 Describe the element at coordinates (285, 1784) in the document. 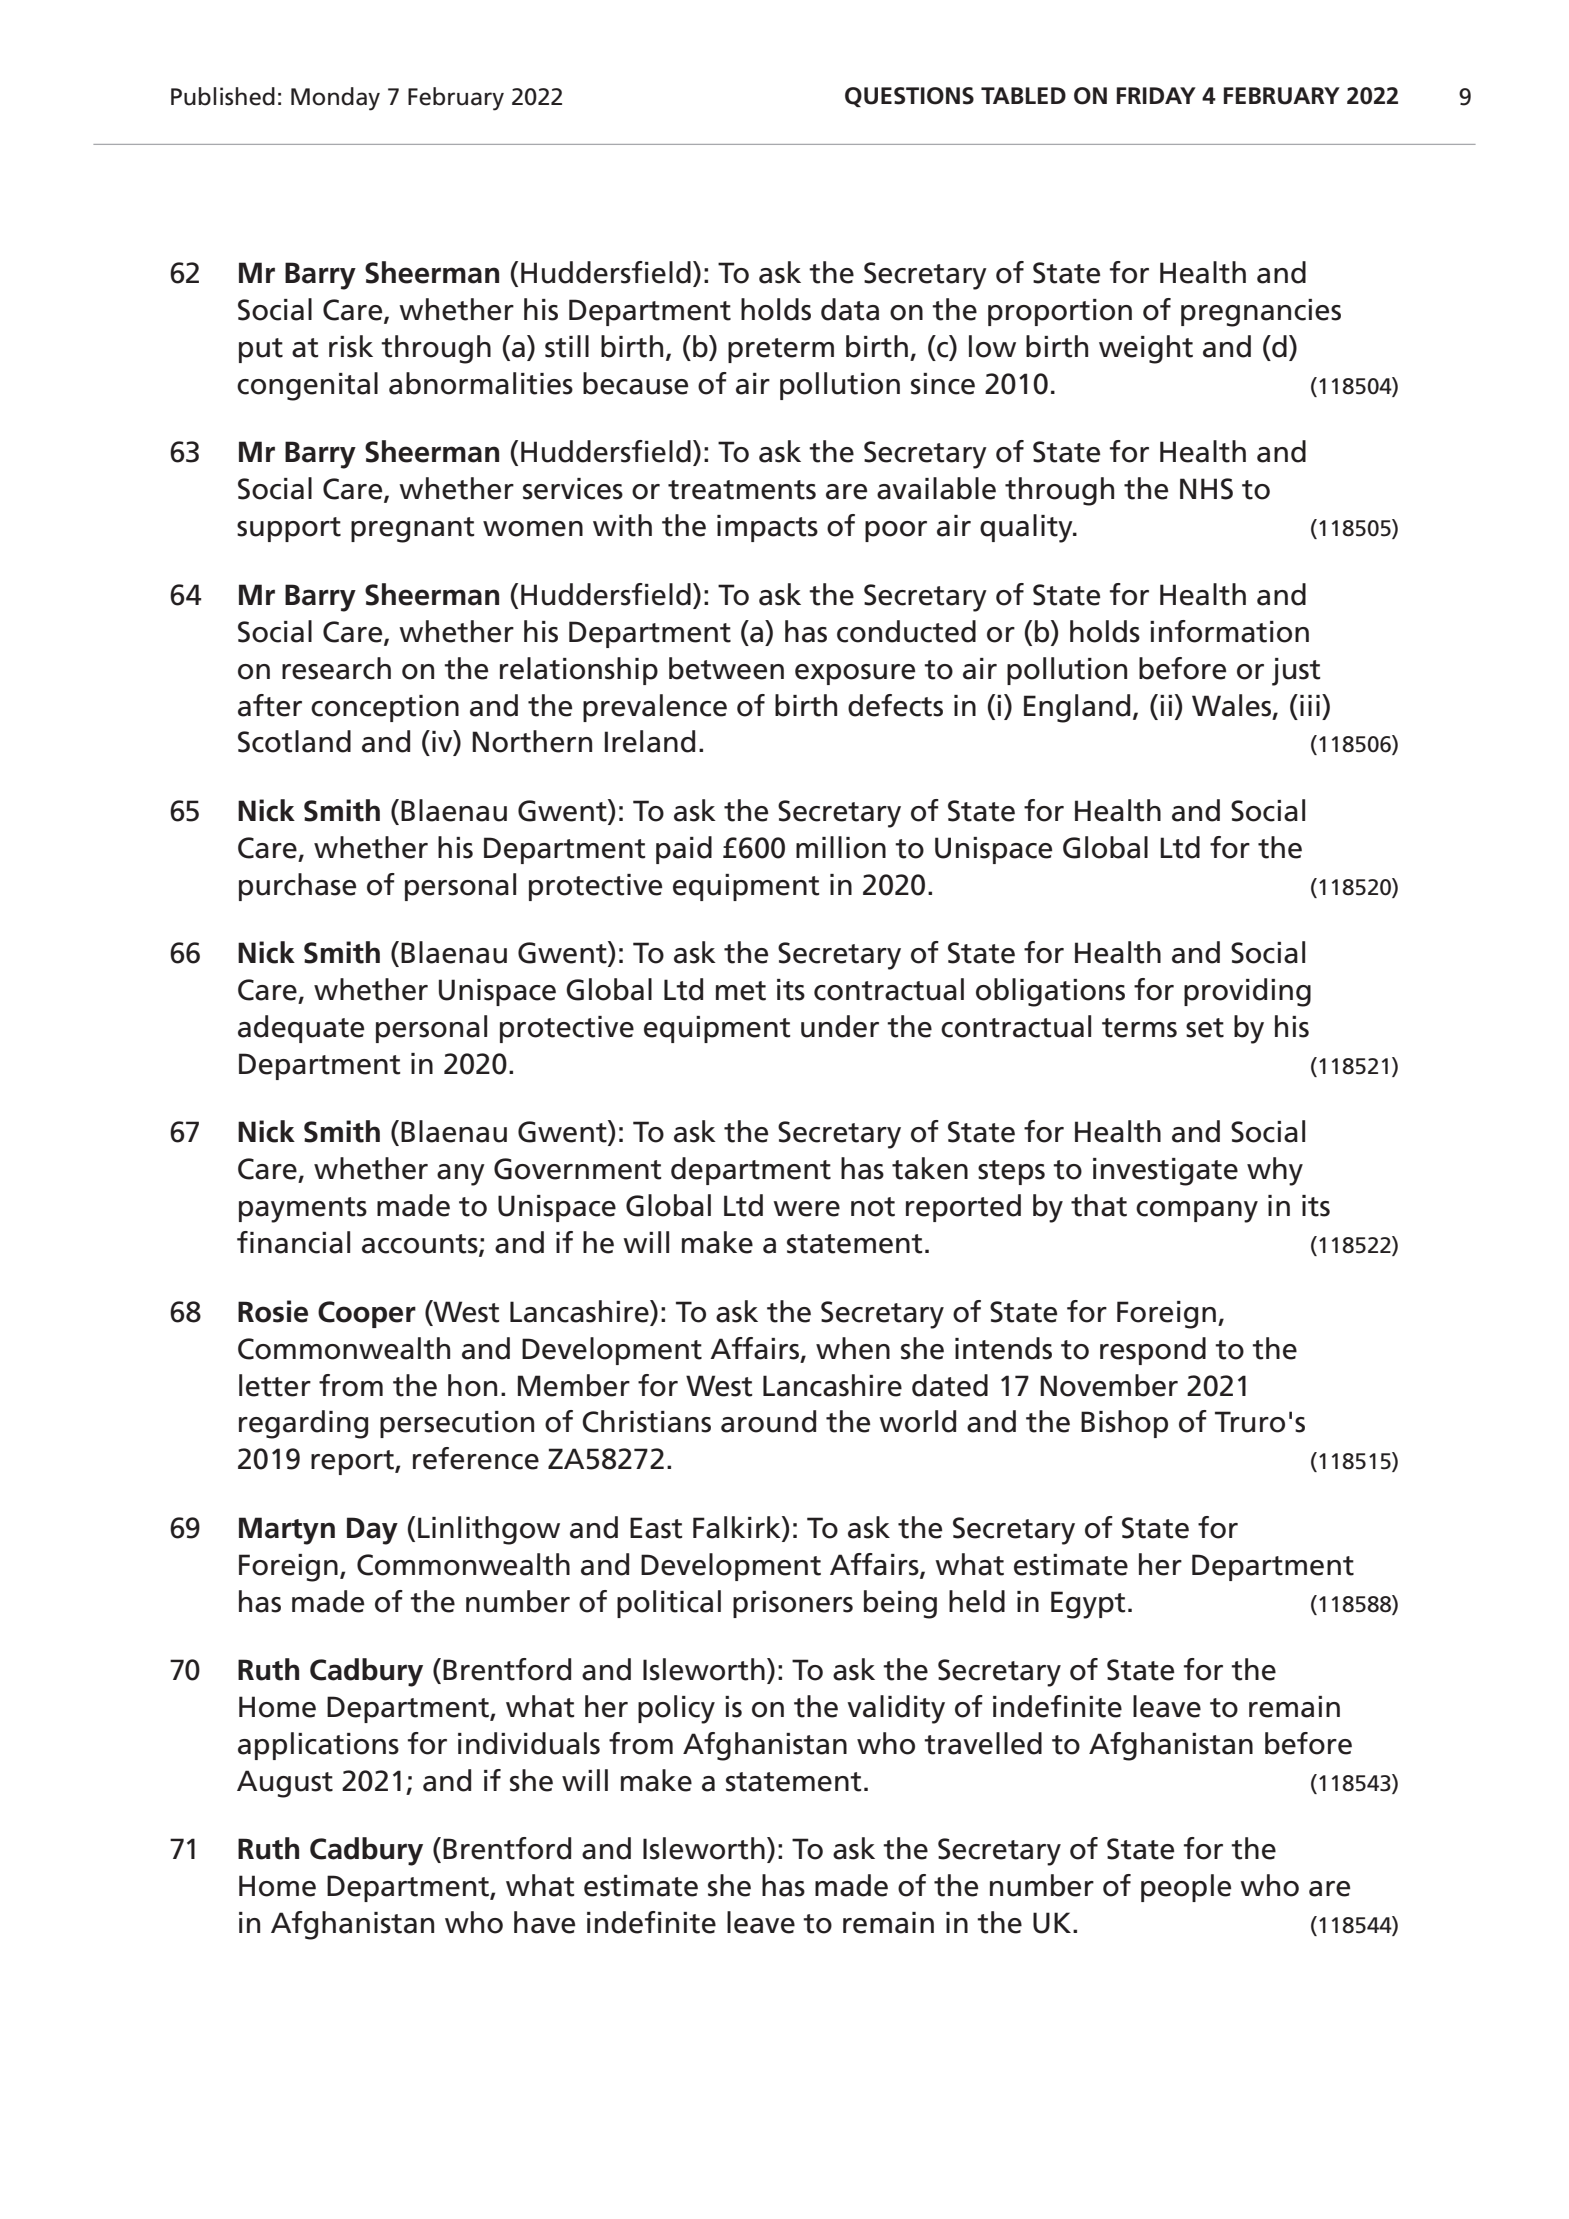

I see `August` at that location.
